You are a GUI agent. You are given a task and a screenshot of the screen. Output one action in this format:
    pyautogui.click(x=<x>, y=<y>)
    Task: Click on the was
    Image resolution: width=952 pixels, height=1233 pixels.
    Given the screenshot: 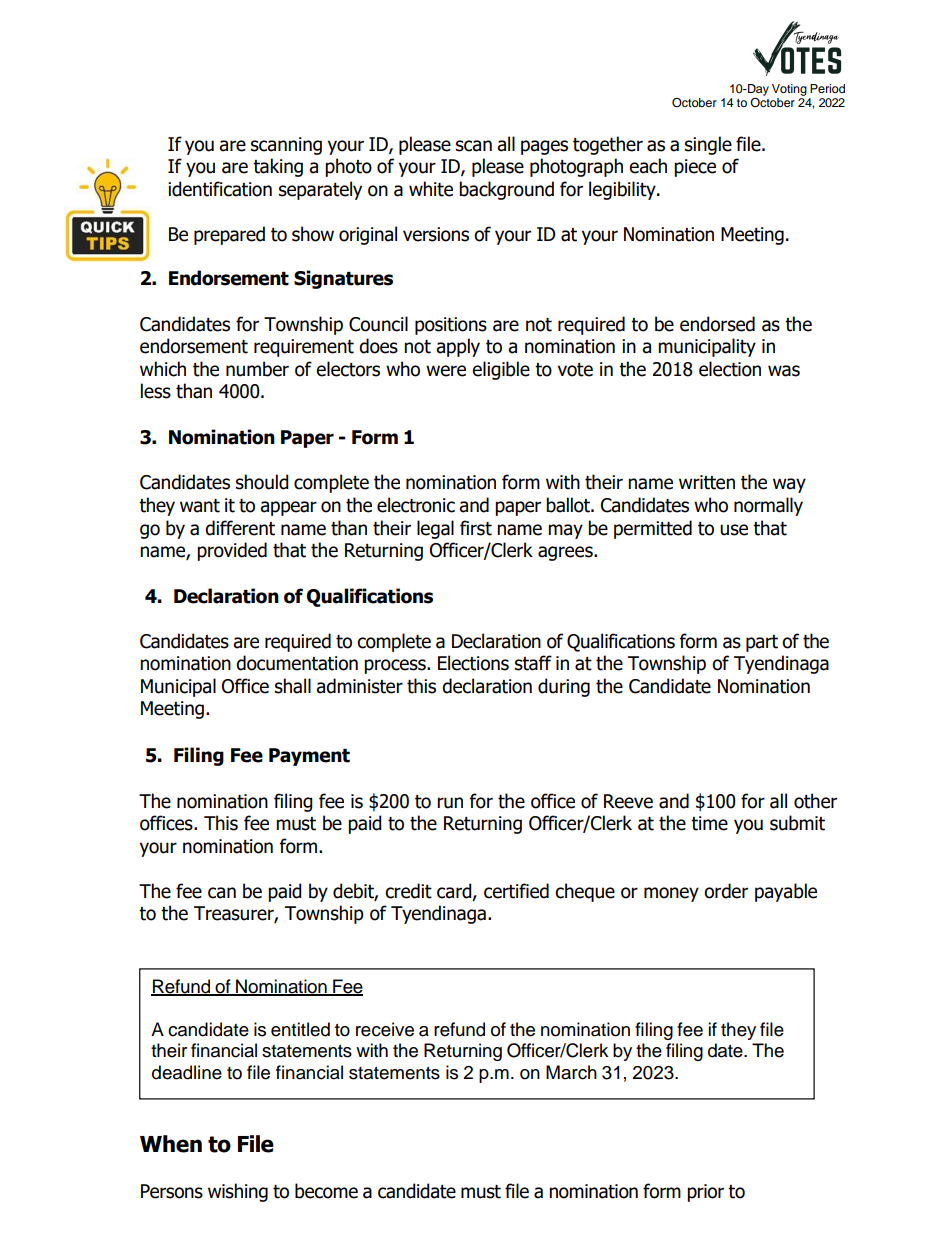 What is the action you would take?
    pyautogui.click(x=784, y=371)
